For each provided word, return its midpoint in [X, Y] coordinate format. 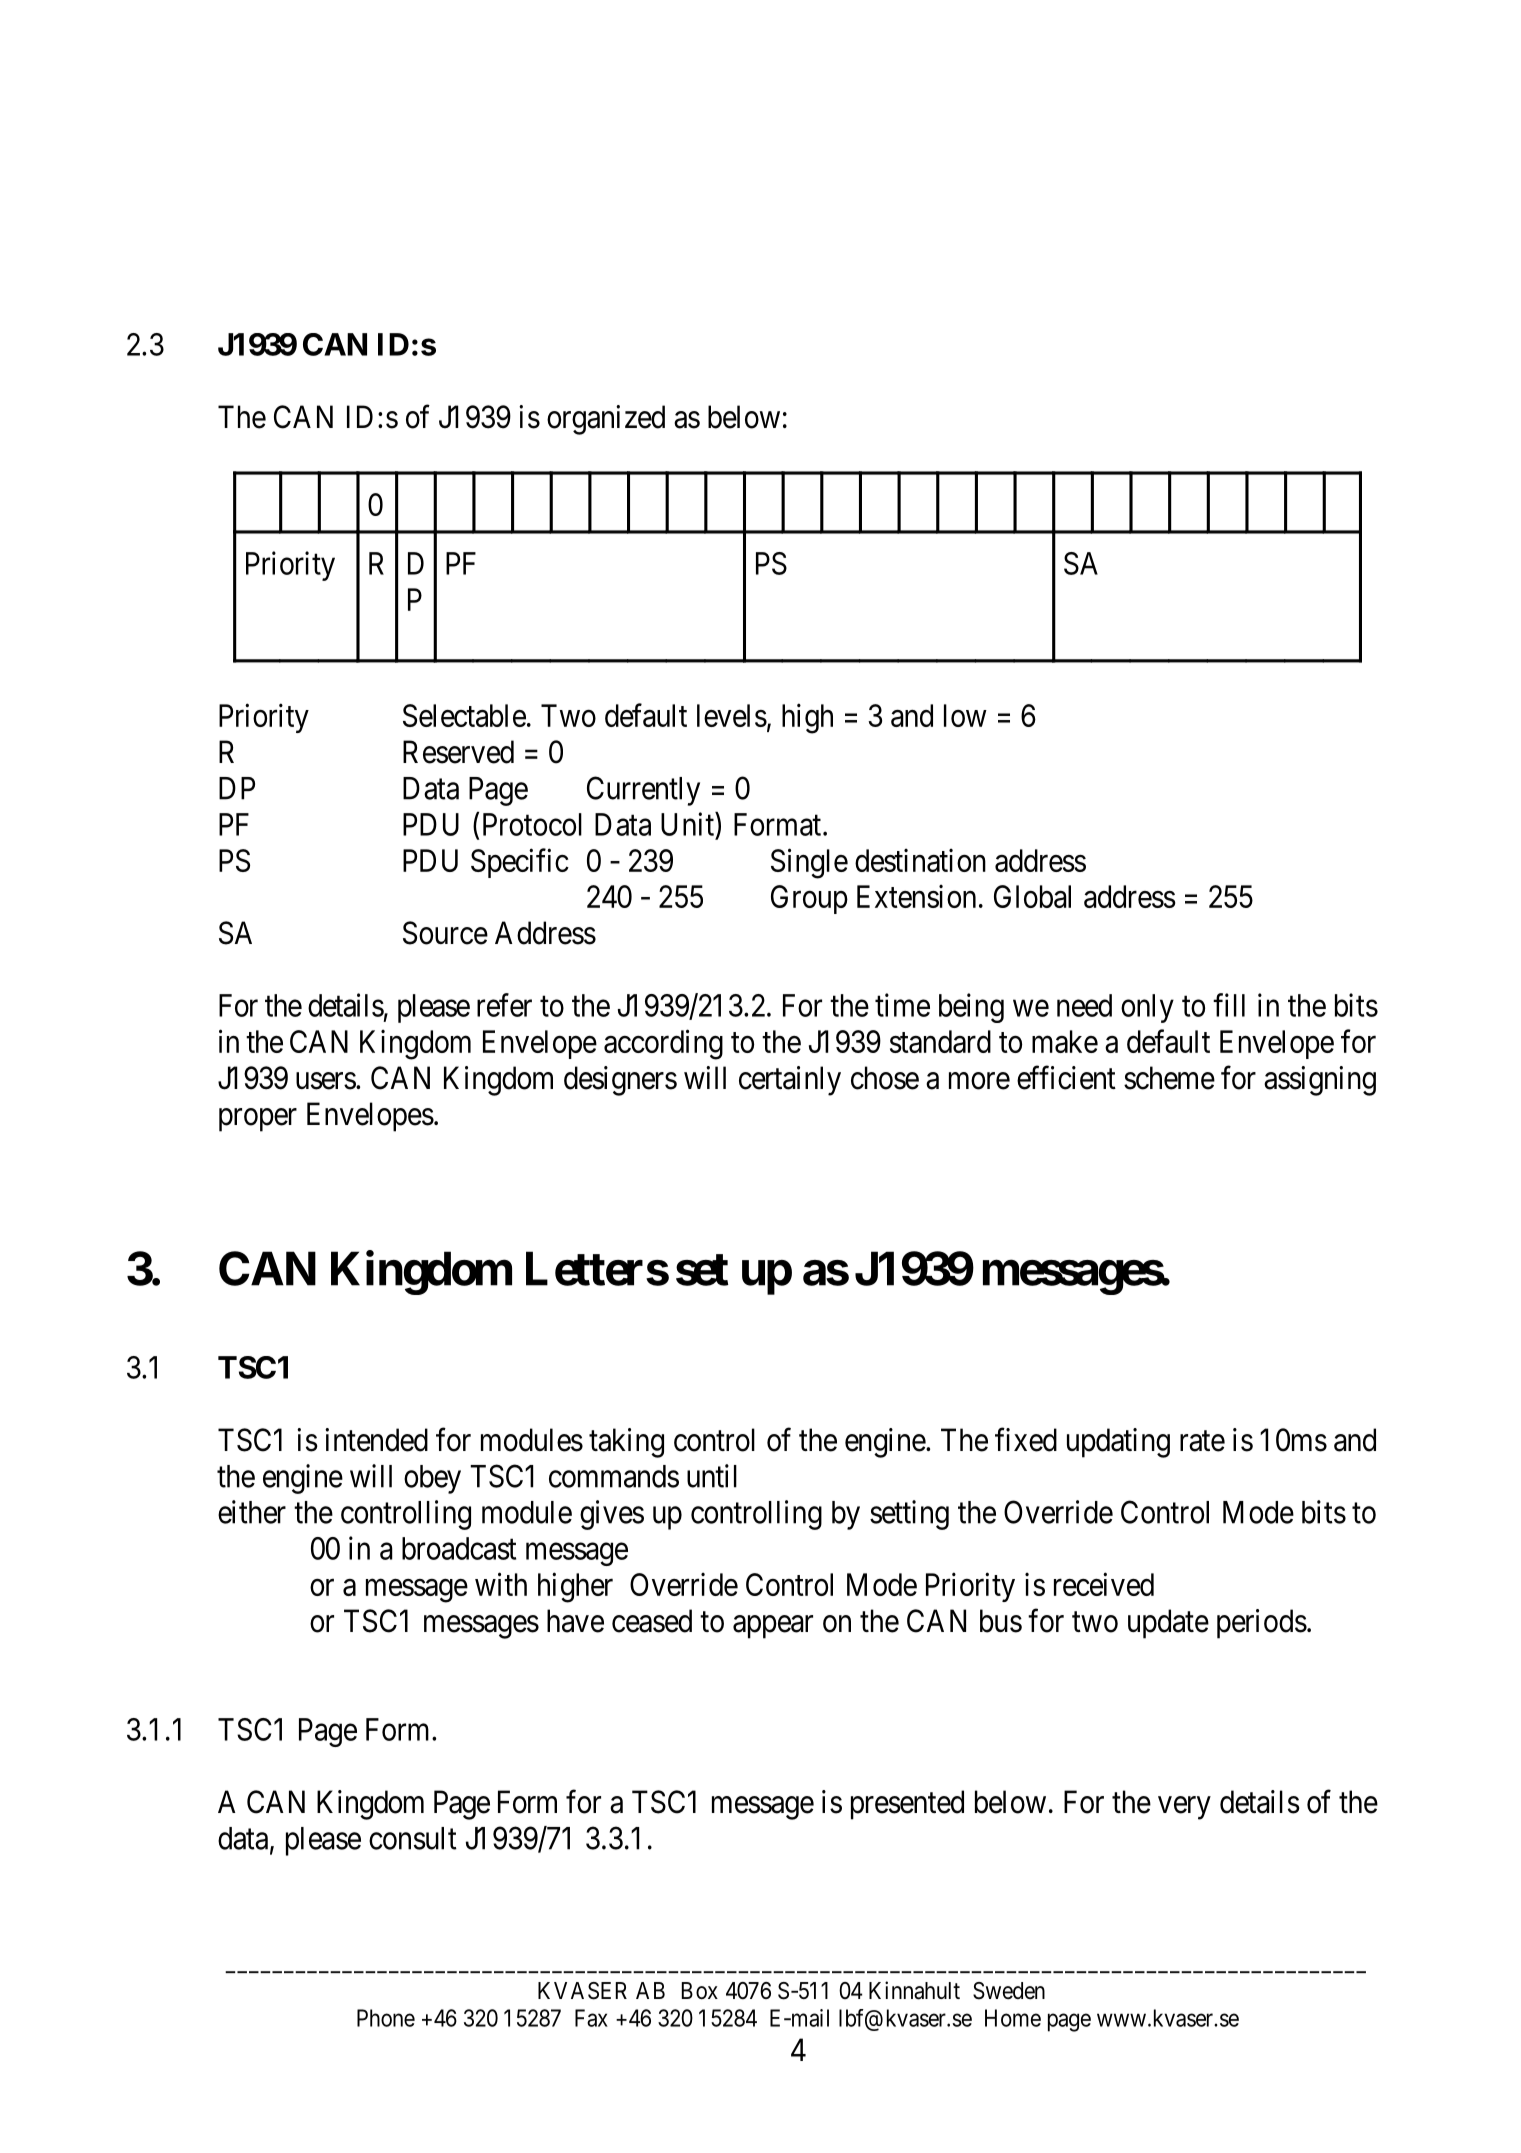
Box [700, 1991]
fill [1229, 1005]
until [712, 1476]
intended [376, 1440]
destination [920, 860]
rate [1202, 1441]
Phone [386, 2018]
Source [445, 933]
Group [809, 899]
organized [606, 420]
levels [732, 715]
